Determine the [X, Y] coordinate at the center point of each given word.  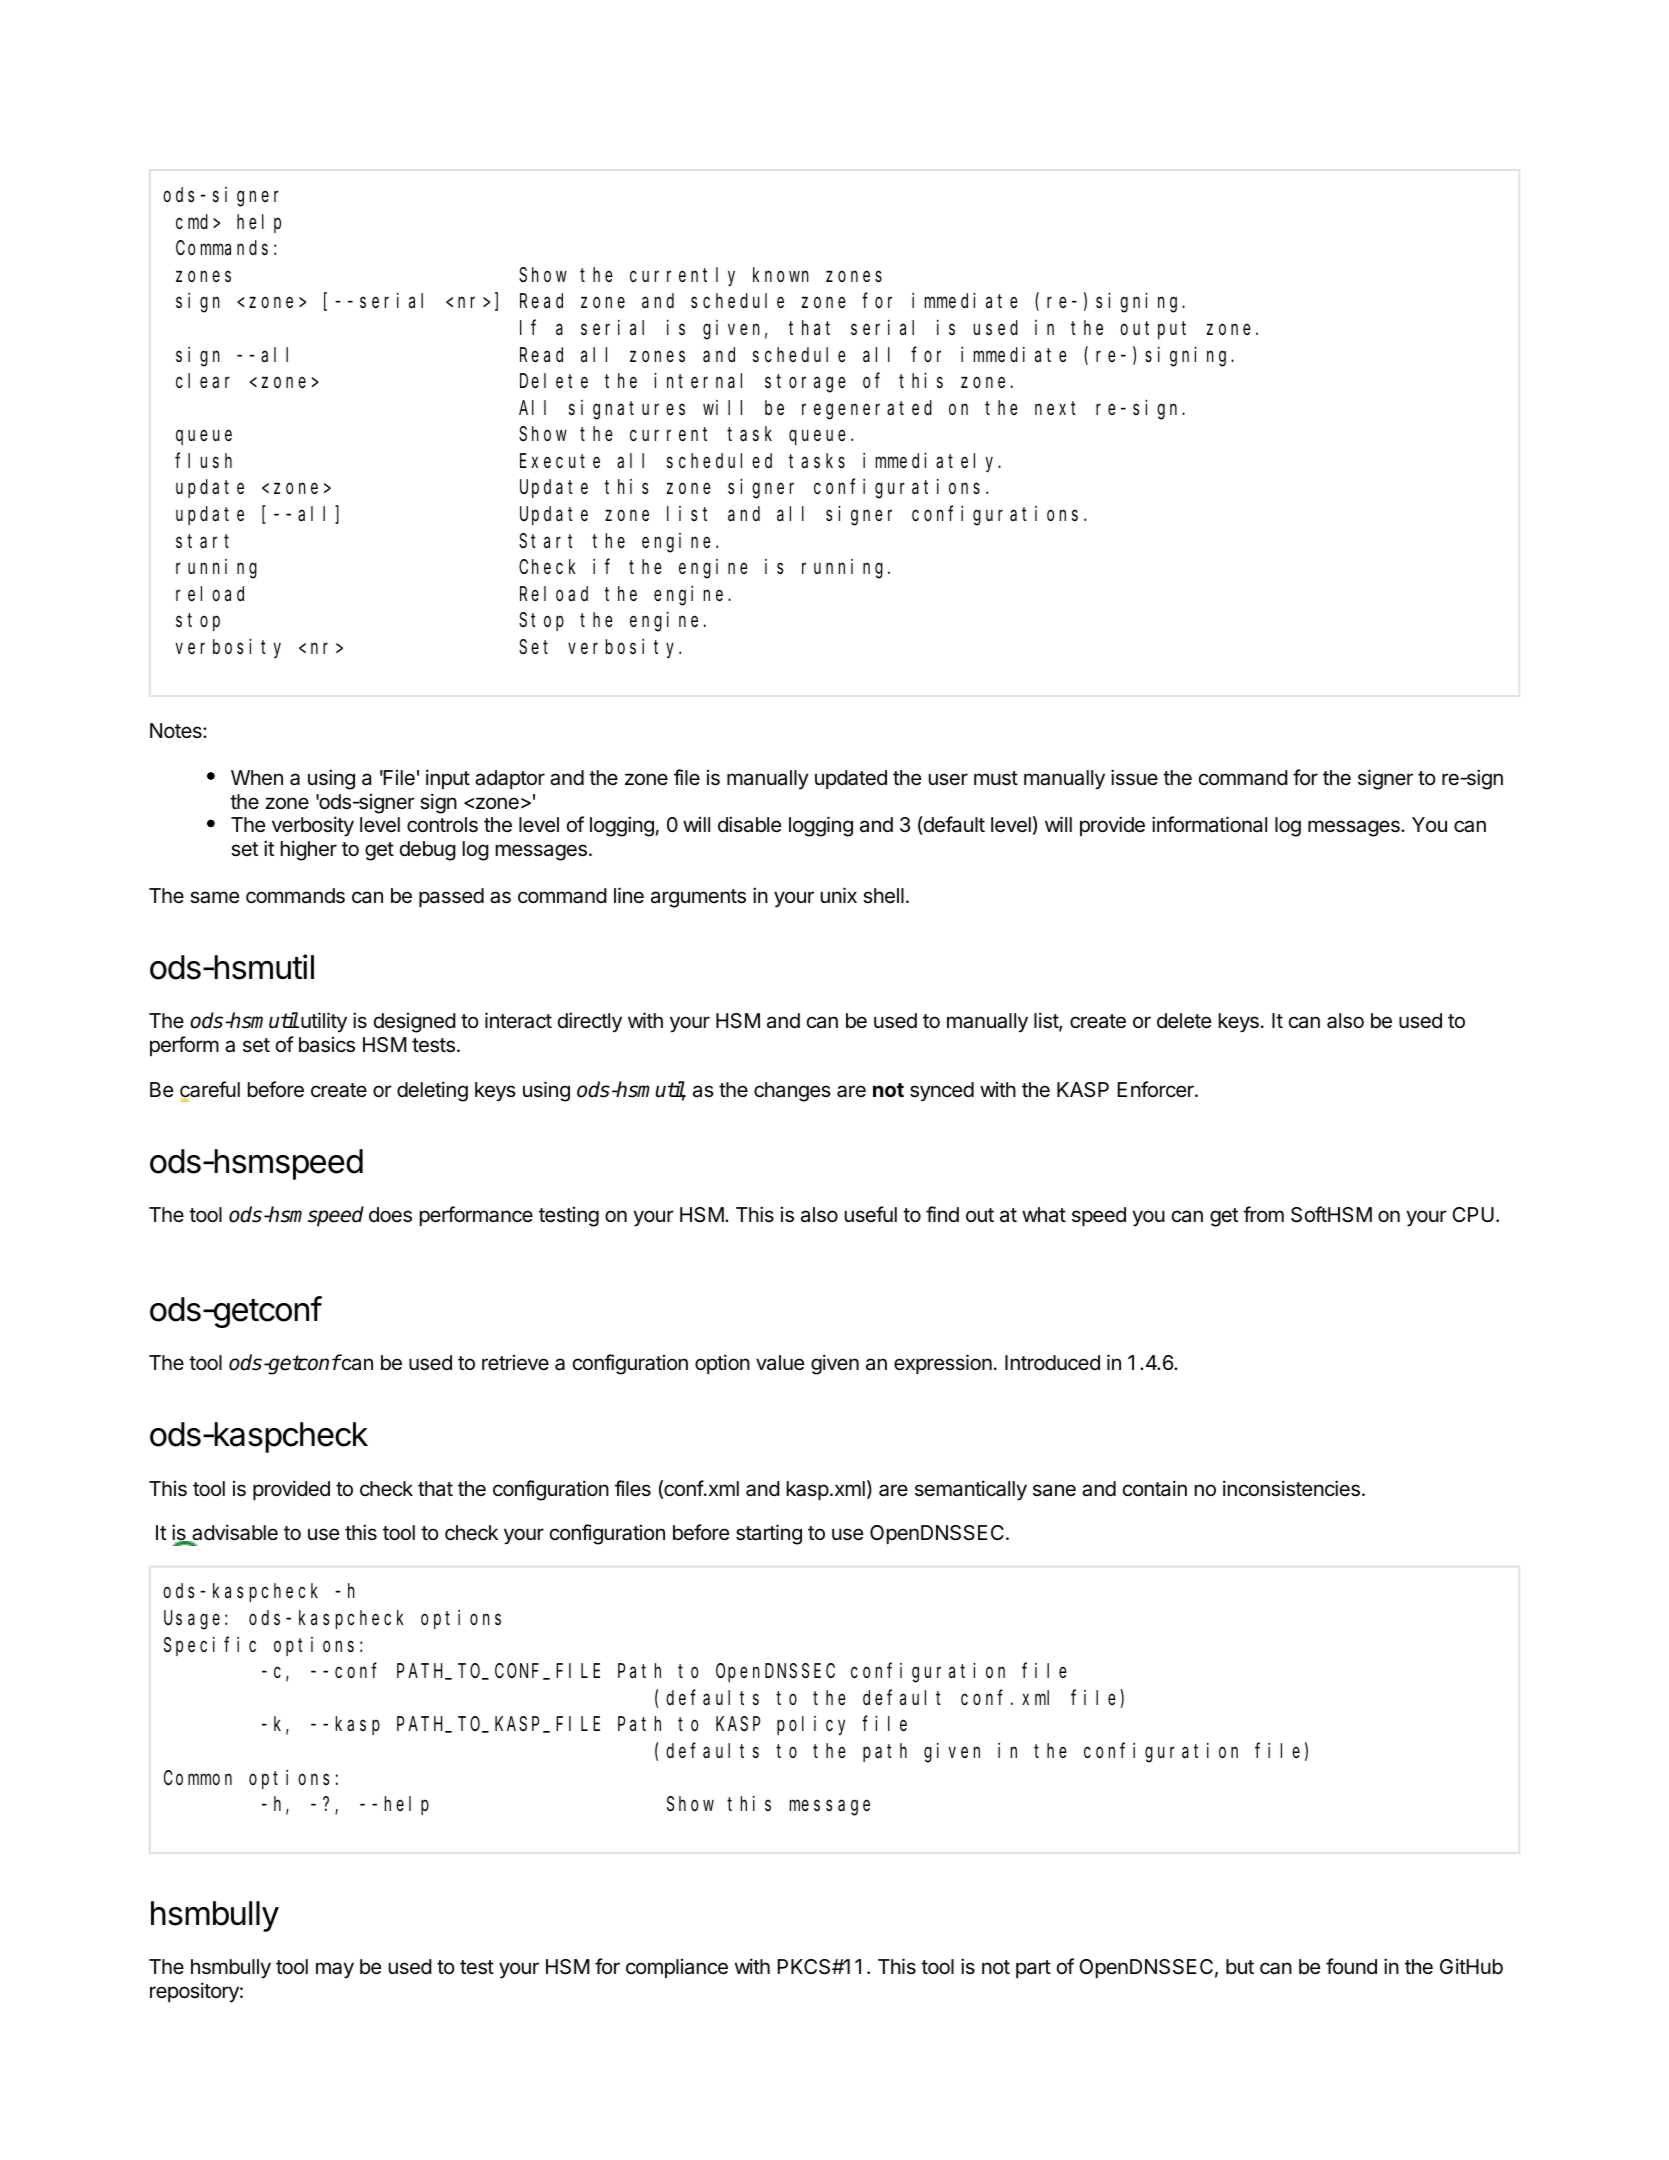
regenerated [867, 410]
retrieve [515, 1363]
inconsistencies [1291, 1488]
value [780, 1363]
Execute [560, 461]
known [781, 274]
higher [309, 850]
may [335, 1970]
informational [1209, 824]
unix [839, 895]
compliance [677, 1968]
